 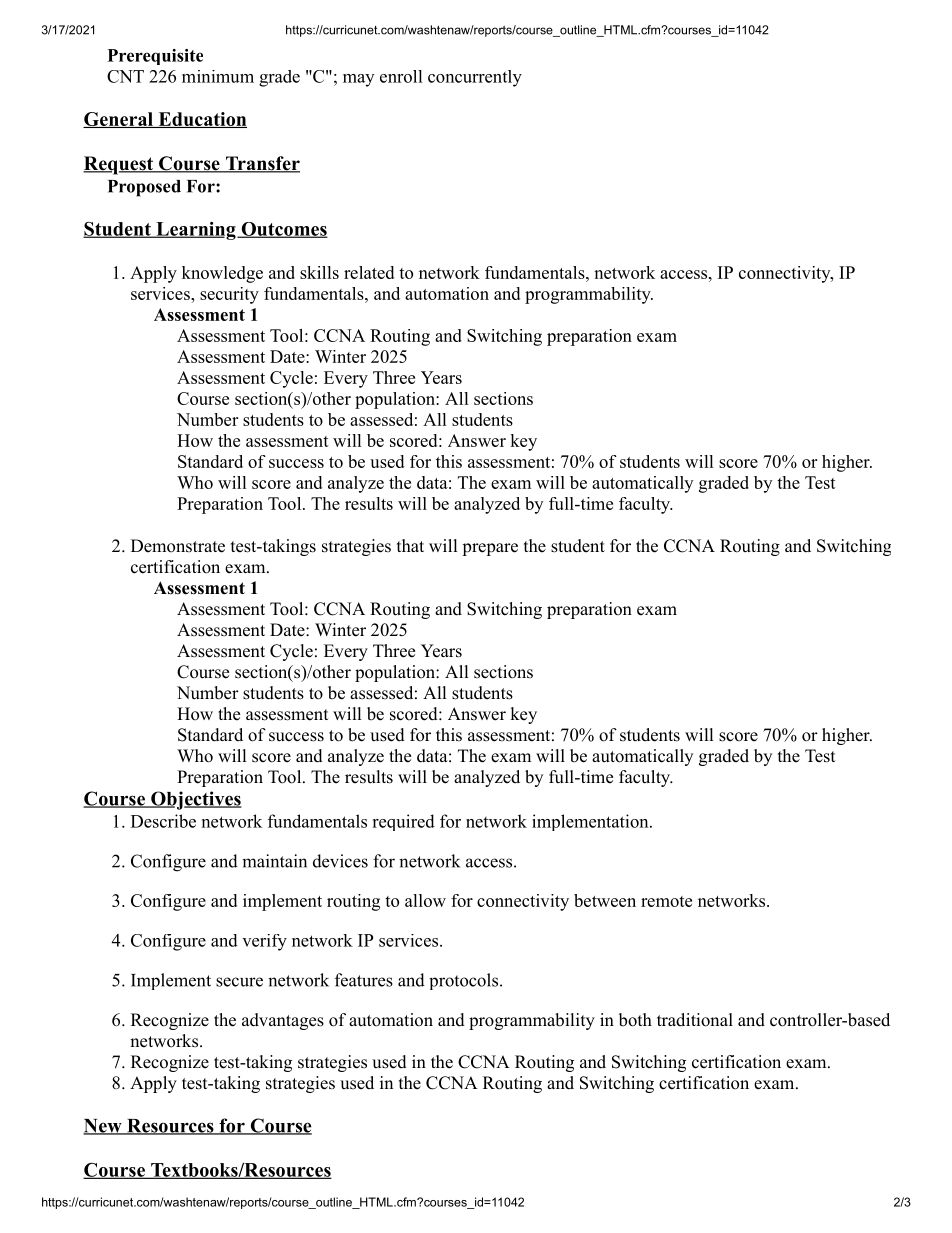 I want to click on that, so click(x=410, y=545).
